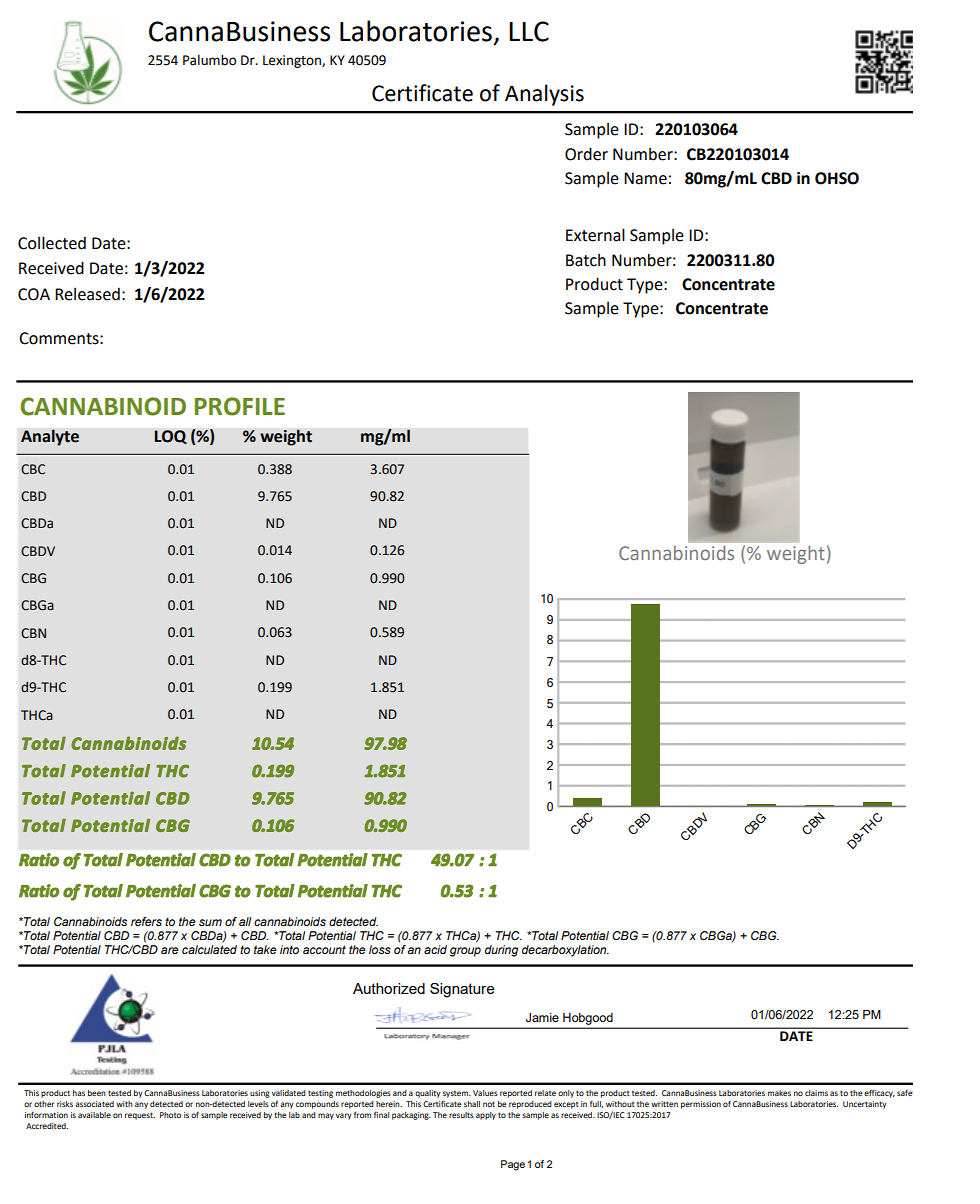 This image has width=980, height=1204. I want to click on request, so click(140, 1116).
